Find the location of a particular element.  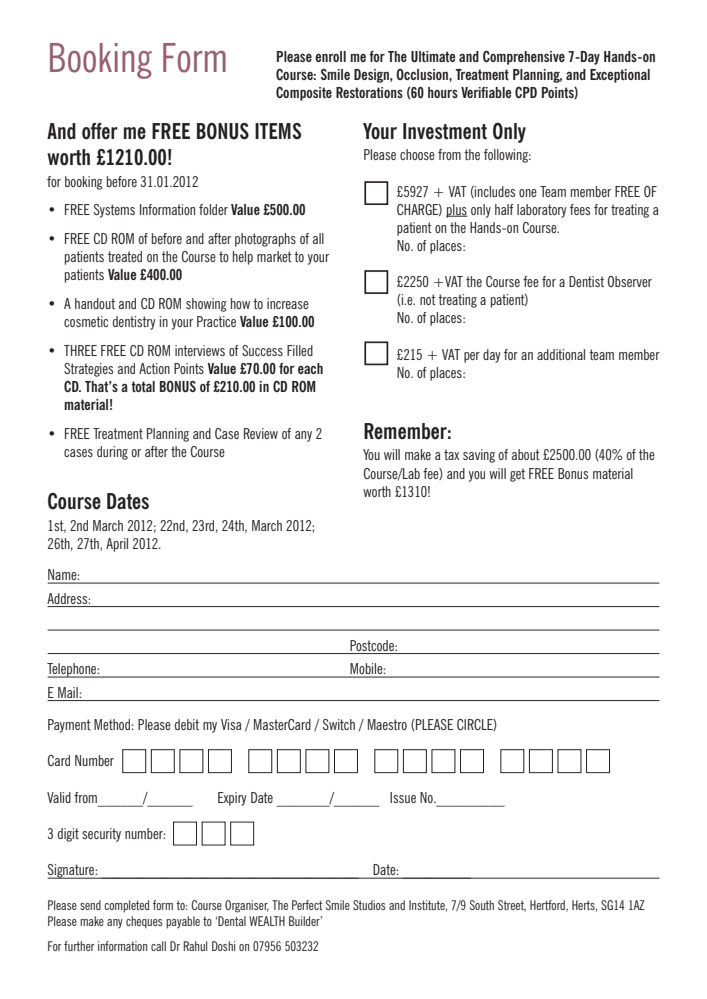

get is located at coordinates (517, 475).
